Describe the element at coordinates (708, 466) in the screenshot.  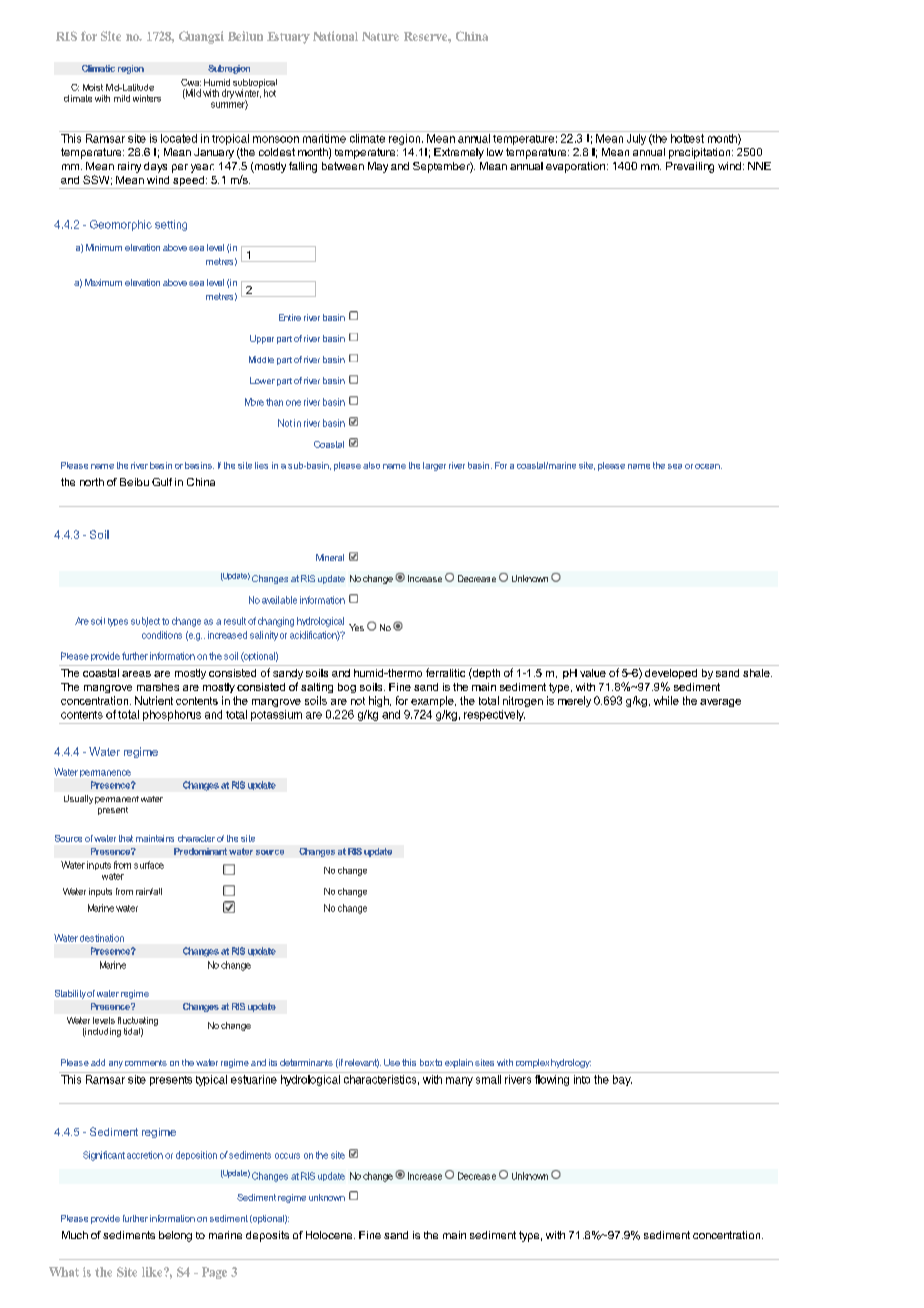
I see `ocean` at that location.
